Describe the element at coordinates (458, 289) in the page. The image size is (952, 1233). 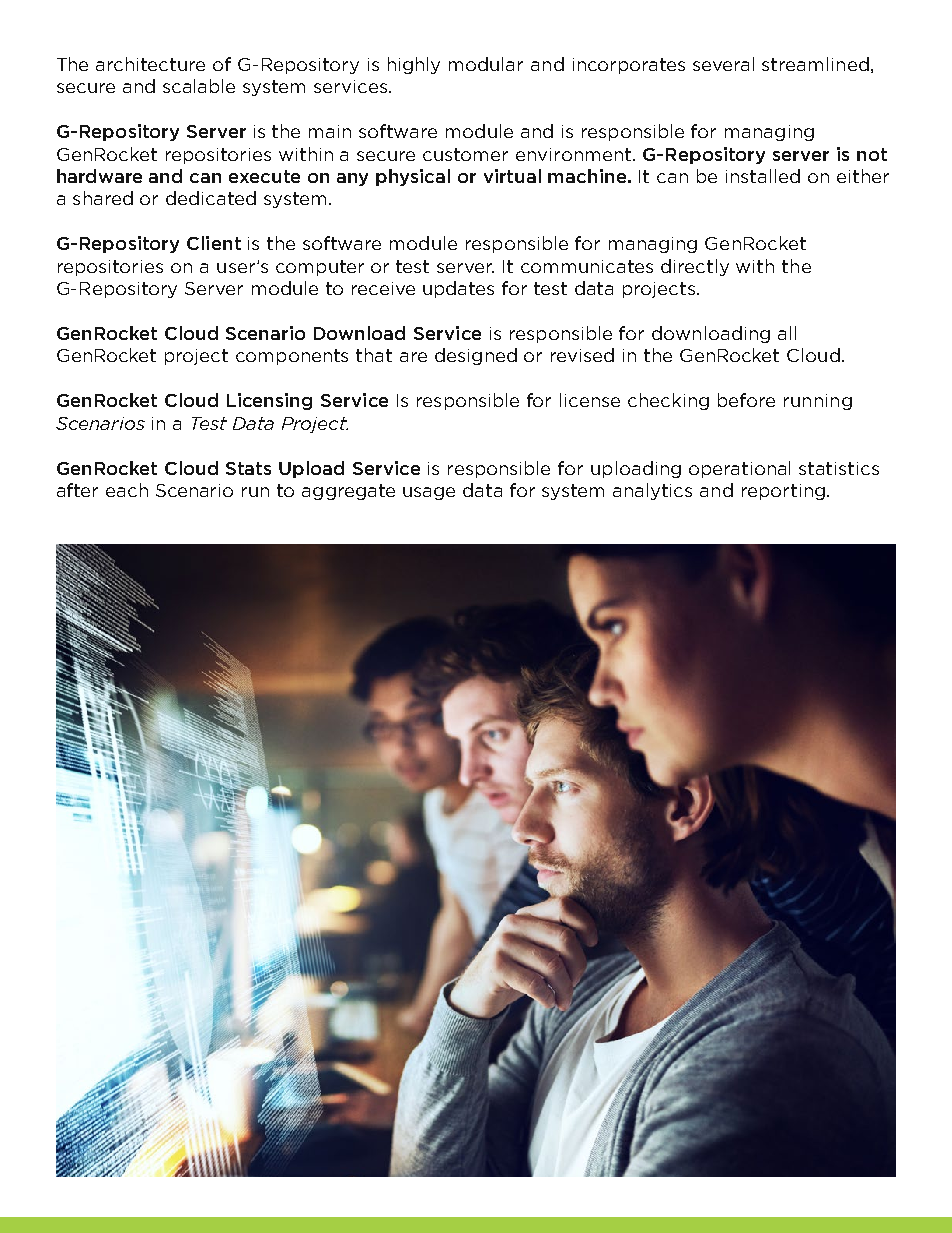
I see `updates` at that location.
